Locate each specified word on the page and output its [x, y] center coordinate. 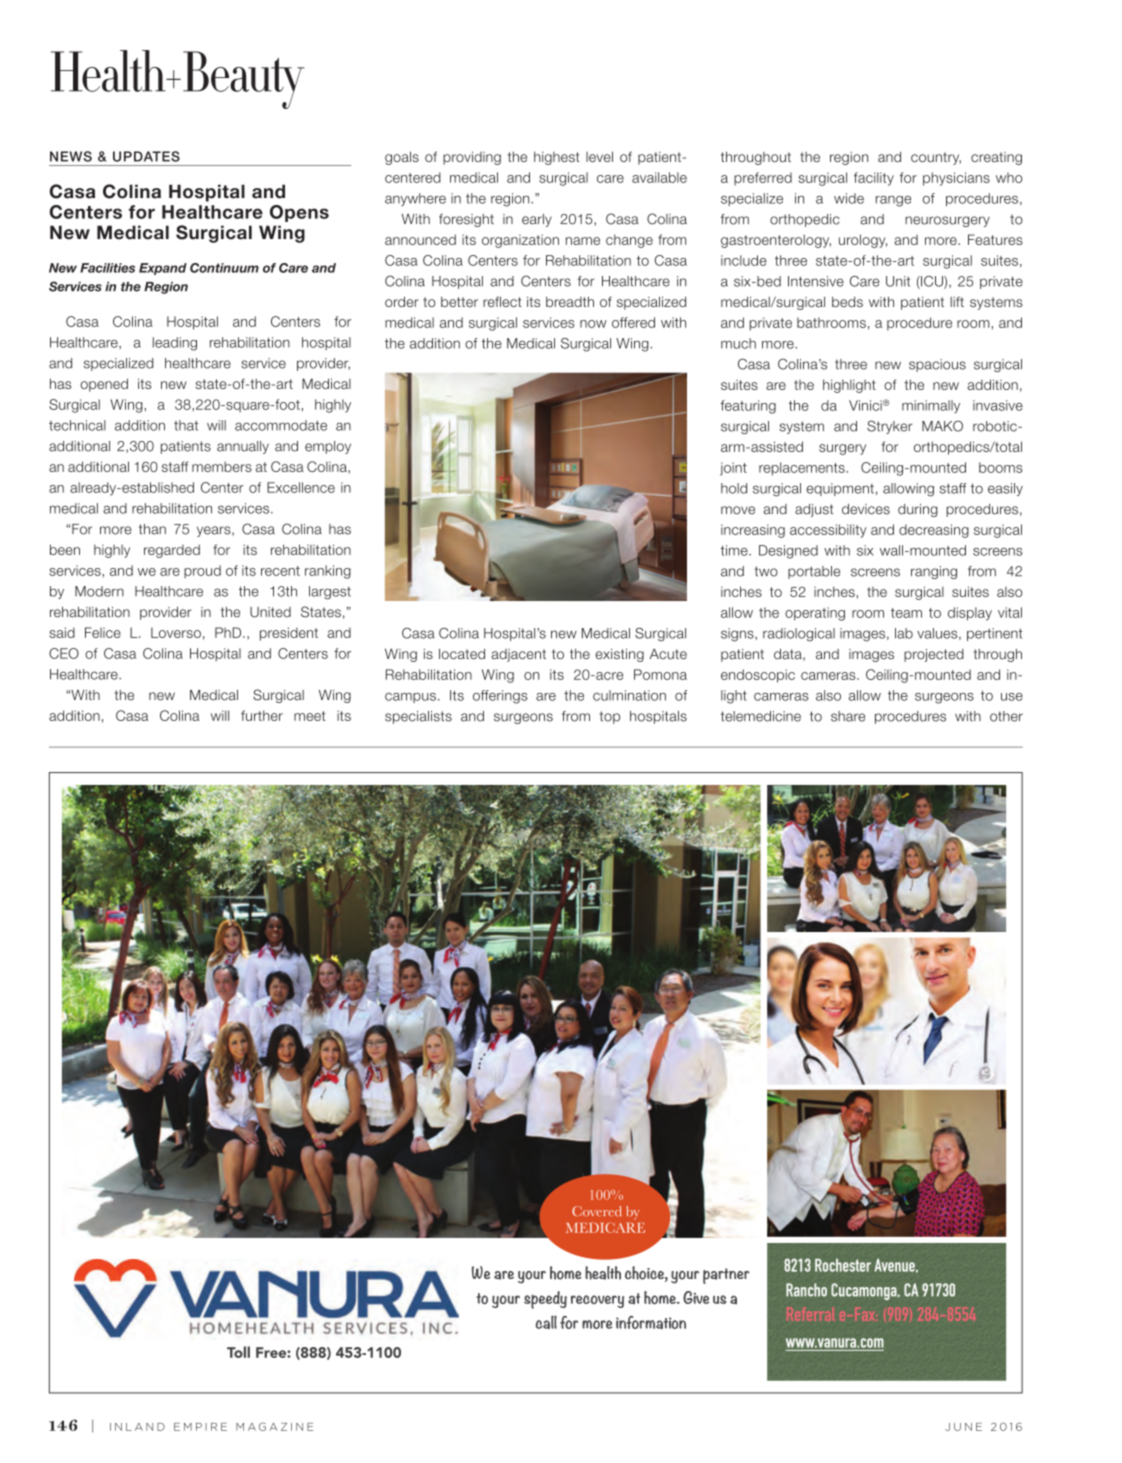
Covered [596, 1211]
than [152, 529]
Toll [238, 1352]
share [848, 716]
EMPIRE [200, 1427]
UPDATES [146, 156]
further [262, 715]
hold [734, 488]
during [918, 510]
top [609, 717]
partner [726, 1276]
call [546, 1322]
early [537, 220]
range [893, 201]
